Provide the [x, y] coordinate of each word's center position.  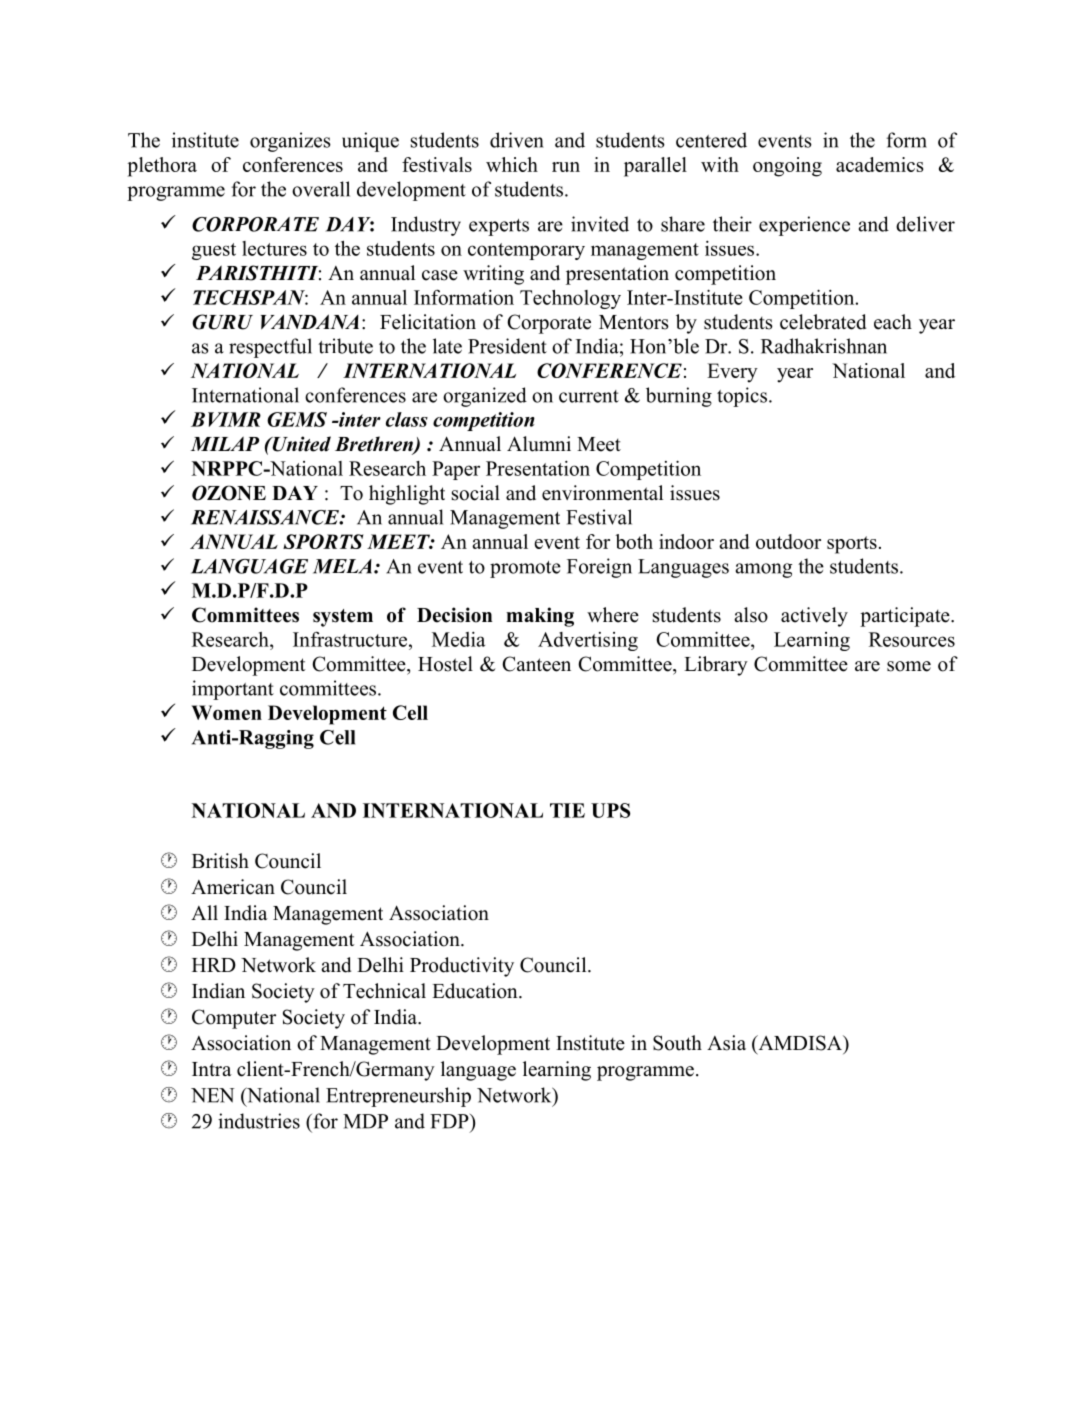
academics [879, 164]
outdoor [788, 541]
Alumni [539, 444]
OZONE [229, 493]
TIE [567, 810]
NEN [213, 1095]
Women [227, 712]
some [909, 666]
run [566, 167]
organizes [290, 142]
